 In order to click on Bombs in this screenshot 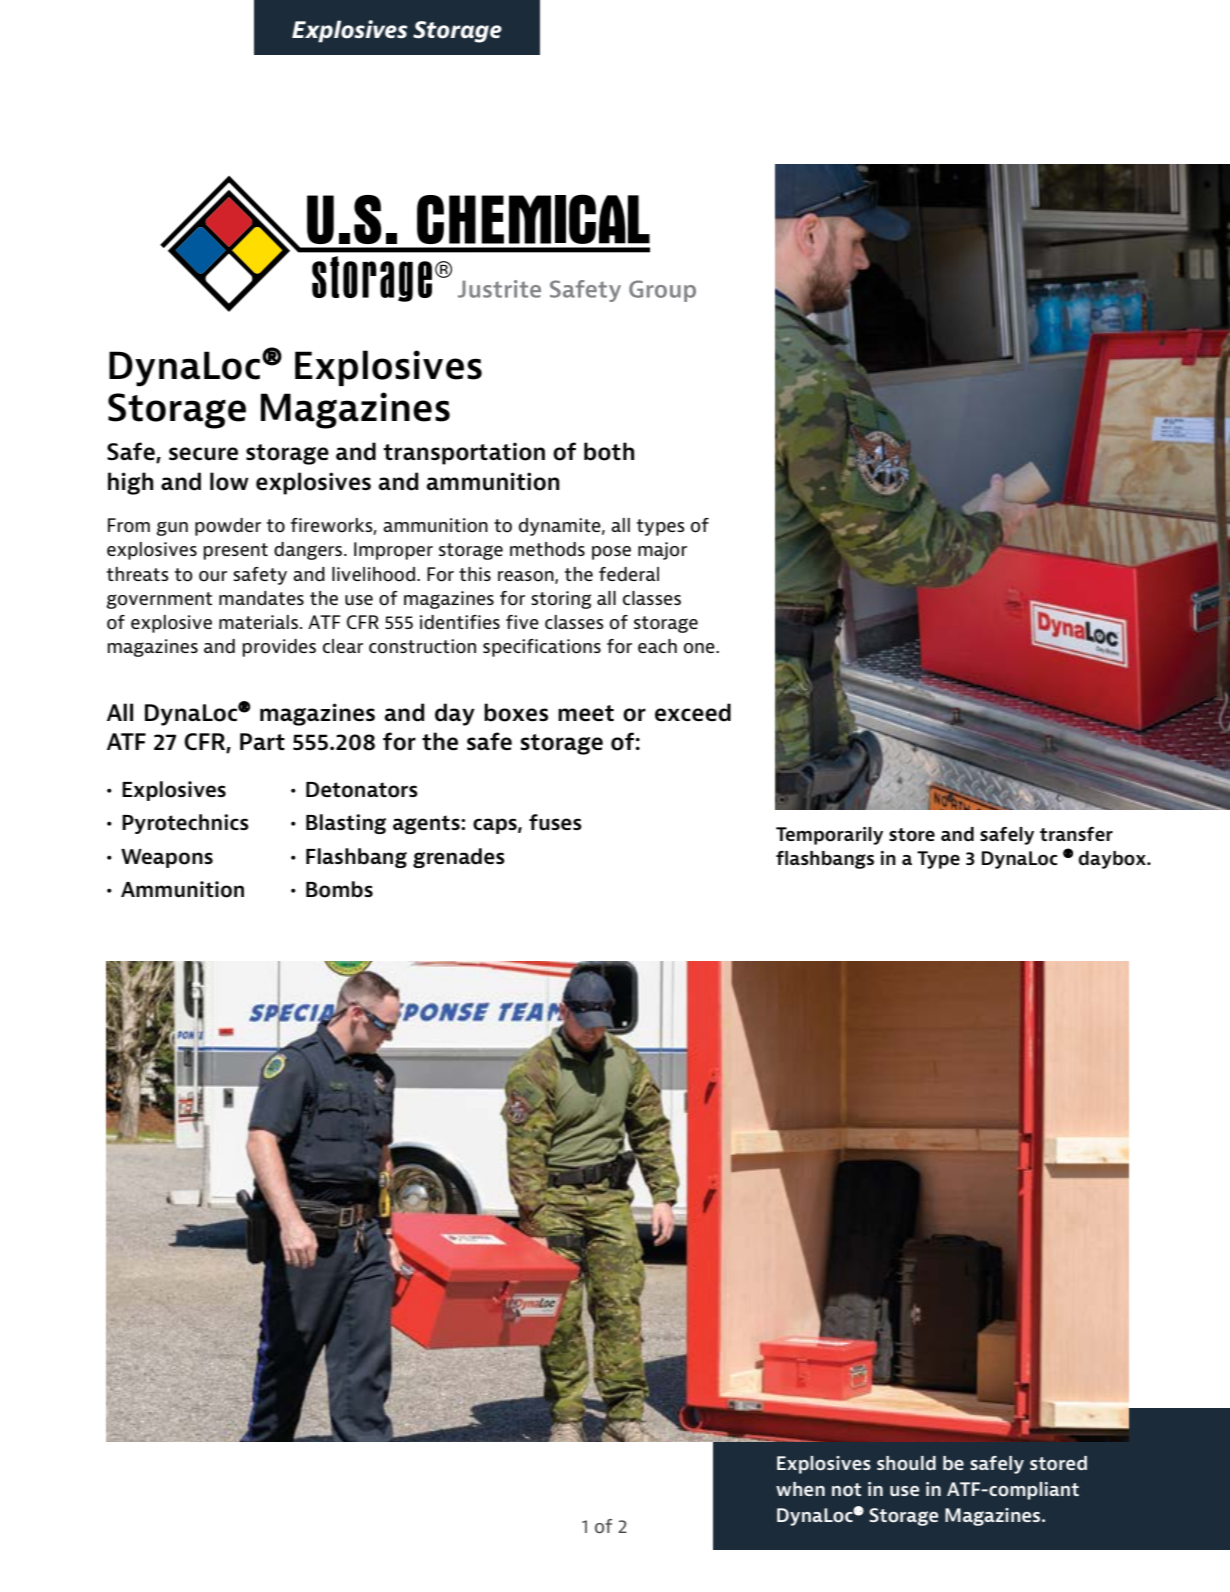, I will do `click(339, 889)`.
